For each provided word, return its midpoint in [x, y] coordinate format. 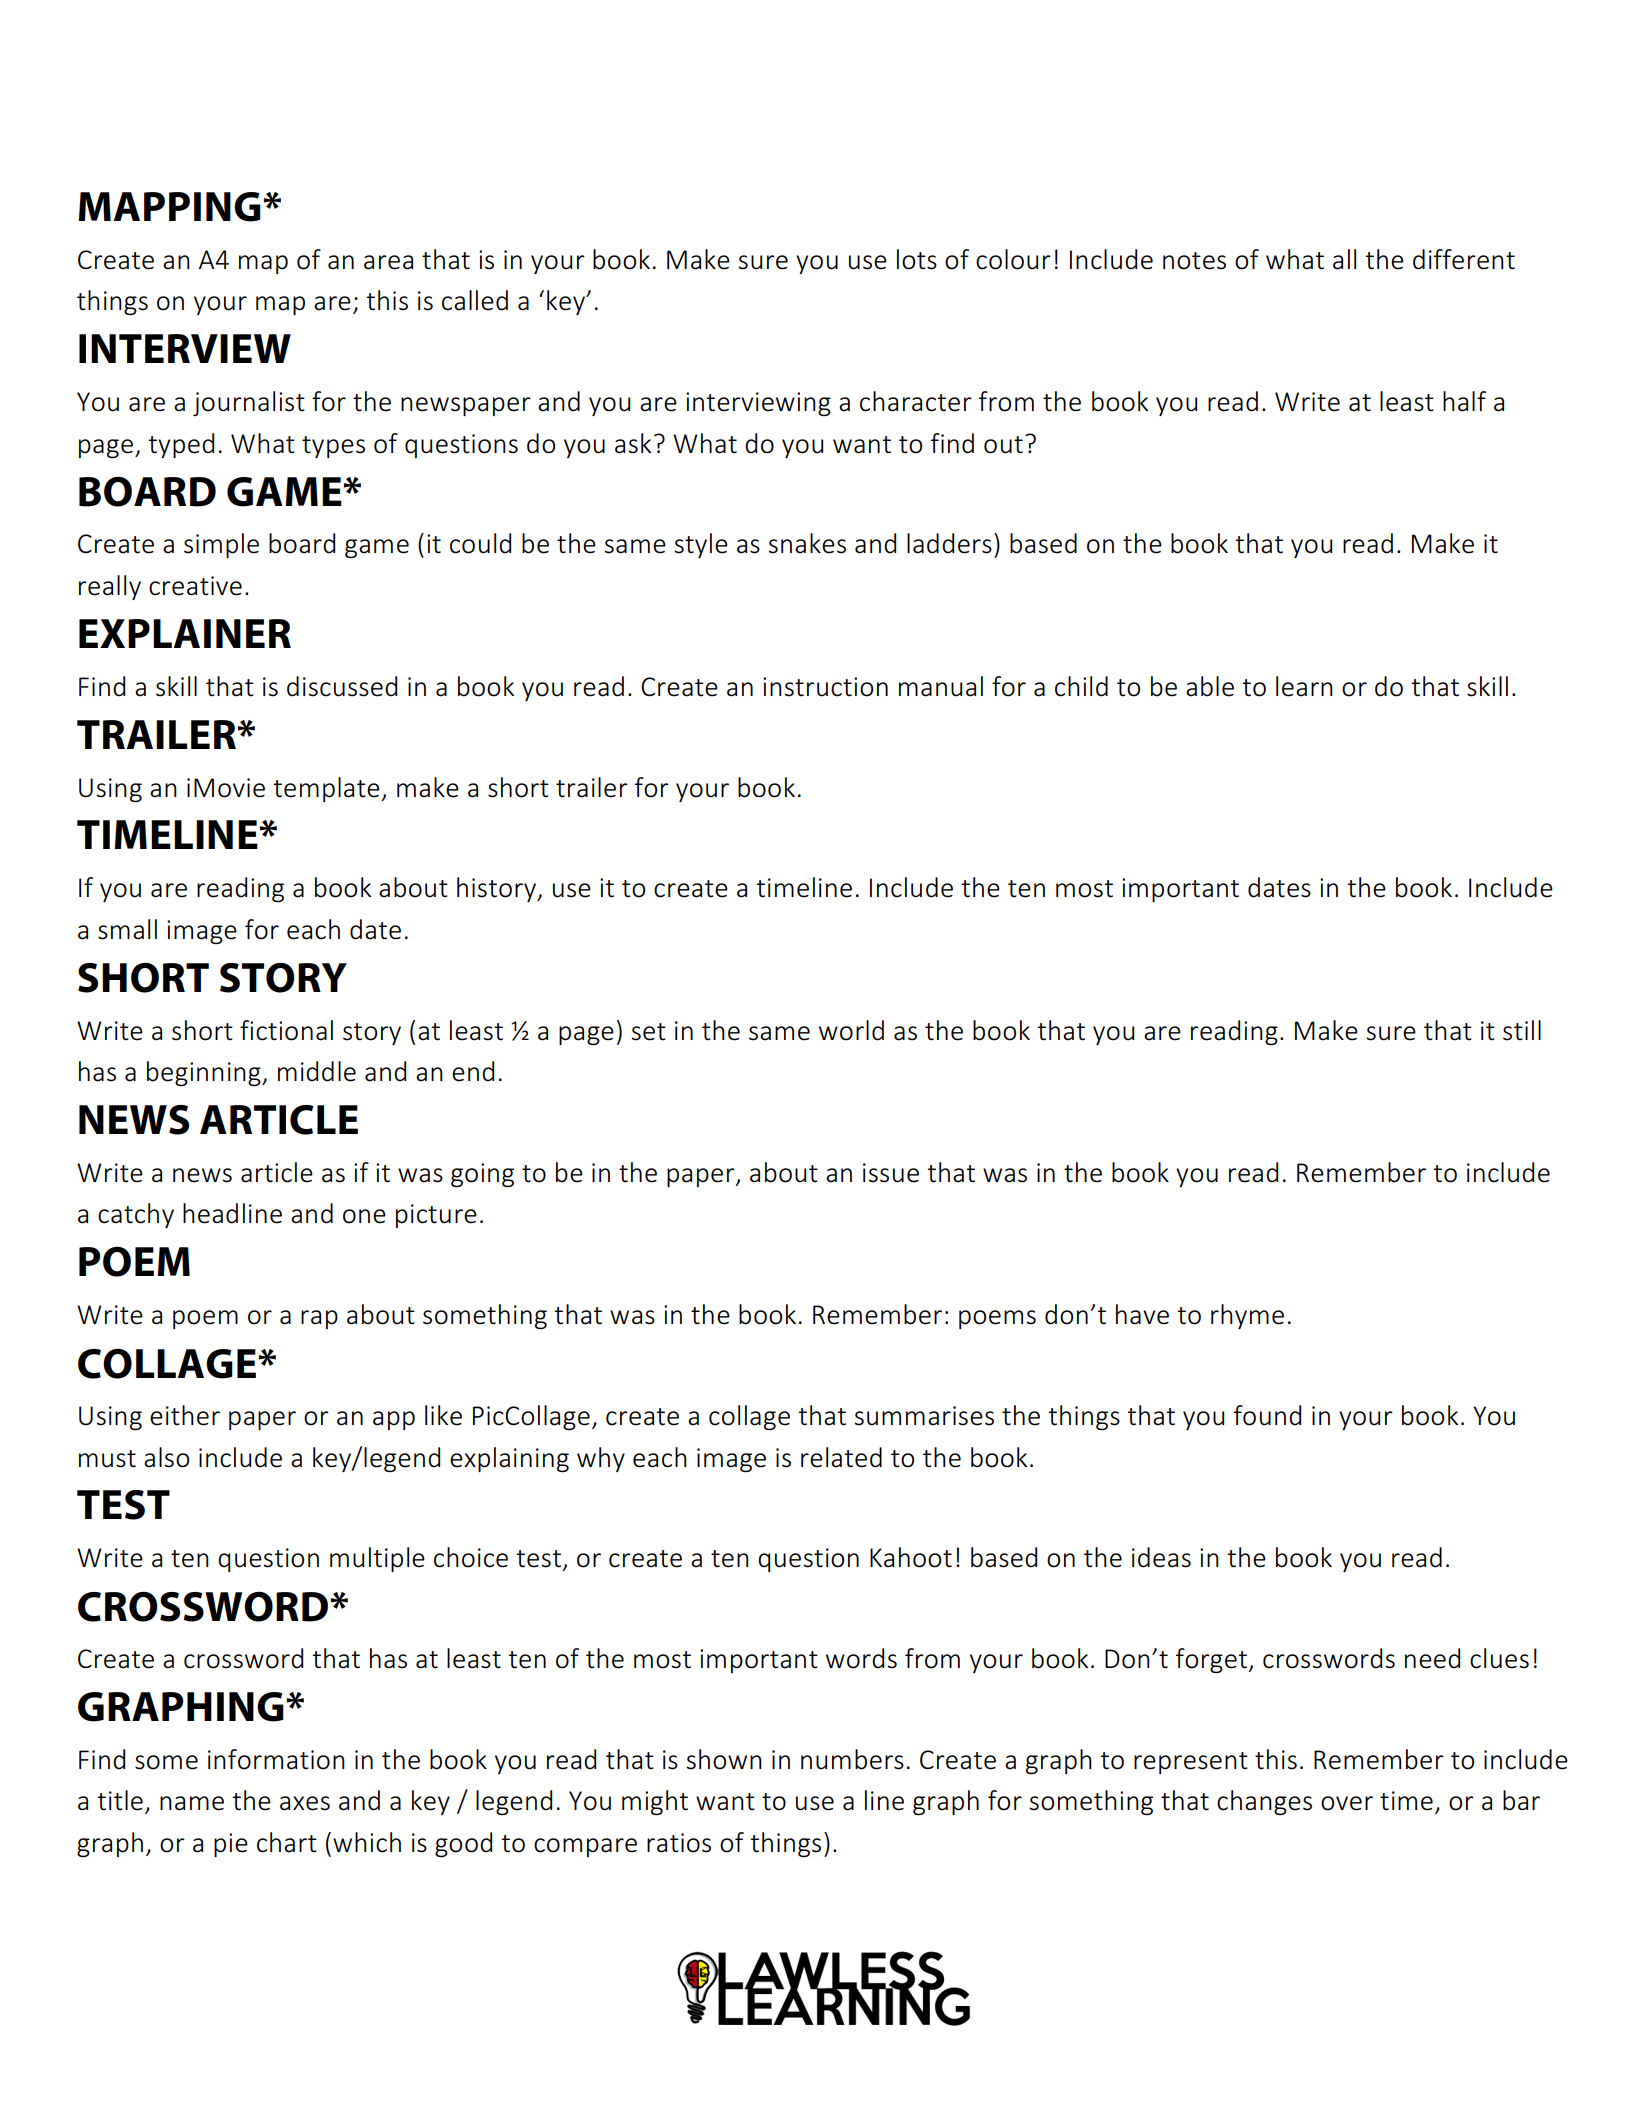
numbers [852, 1759]
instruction [825, 687]
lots [917, 259]
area [388, 262]
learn [1304, 686]
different [1464, 259]
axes [305, 1803]
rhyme [1247, 1316]
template [328, 789]
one [364, 1216]
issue [891, 1173]
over [1347, 1803]
